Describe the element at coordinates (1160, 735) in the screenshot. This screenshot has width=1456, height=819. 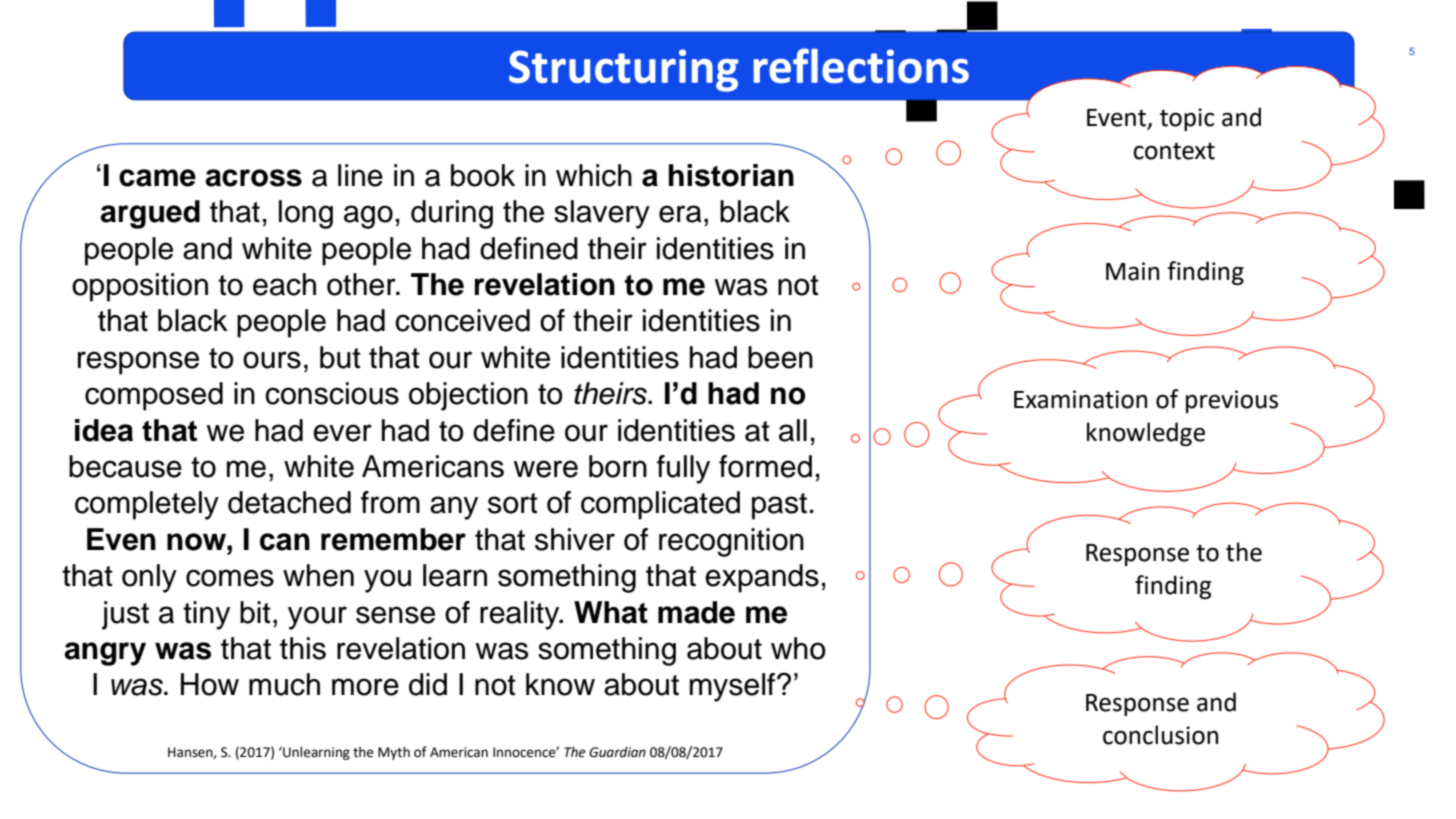
I see `conclusion` at that location.
